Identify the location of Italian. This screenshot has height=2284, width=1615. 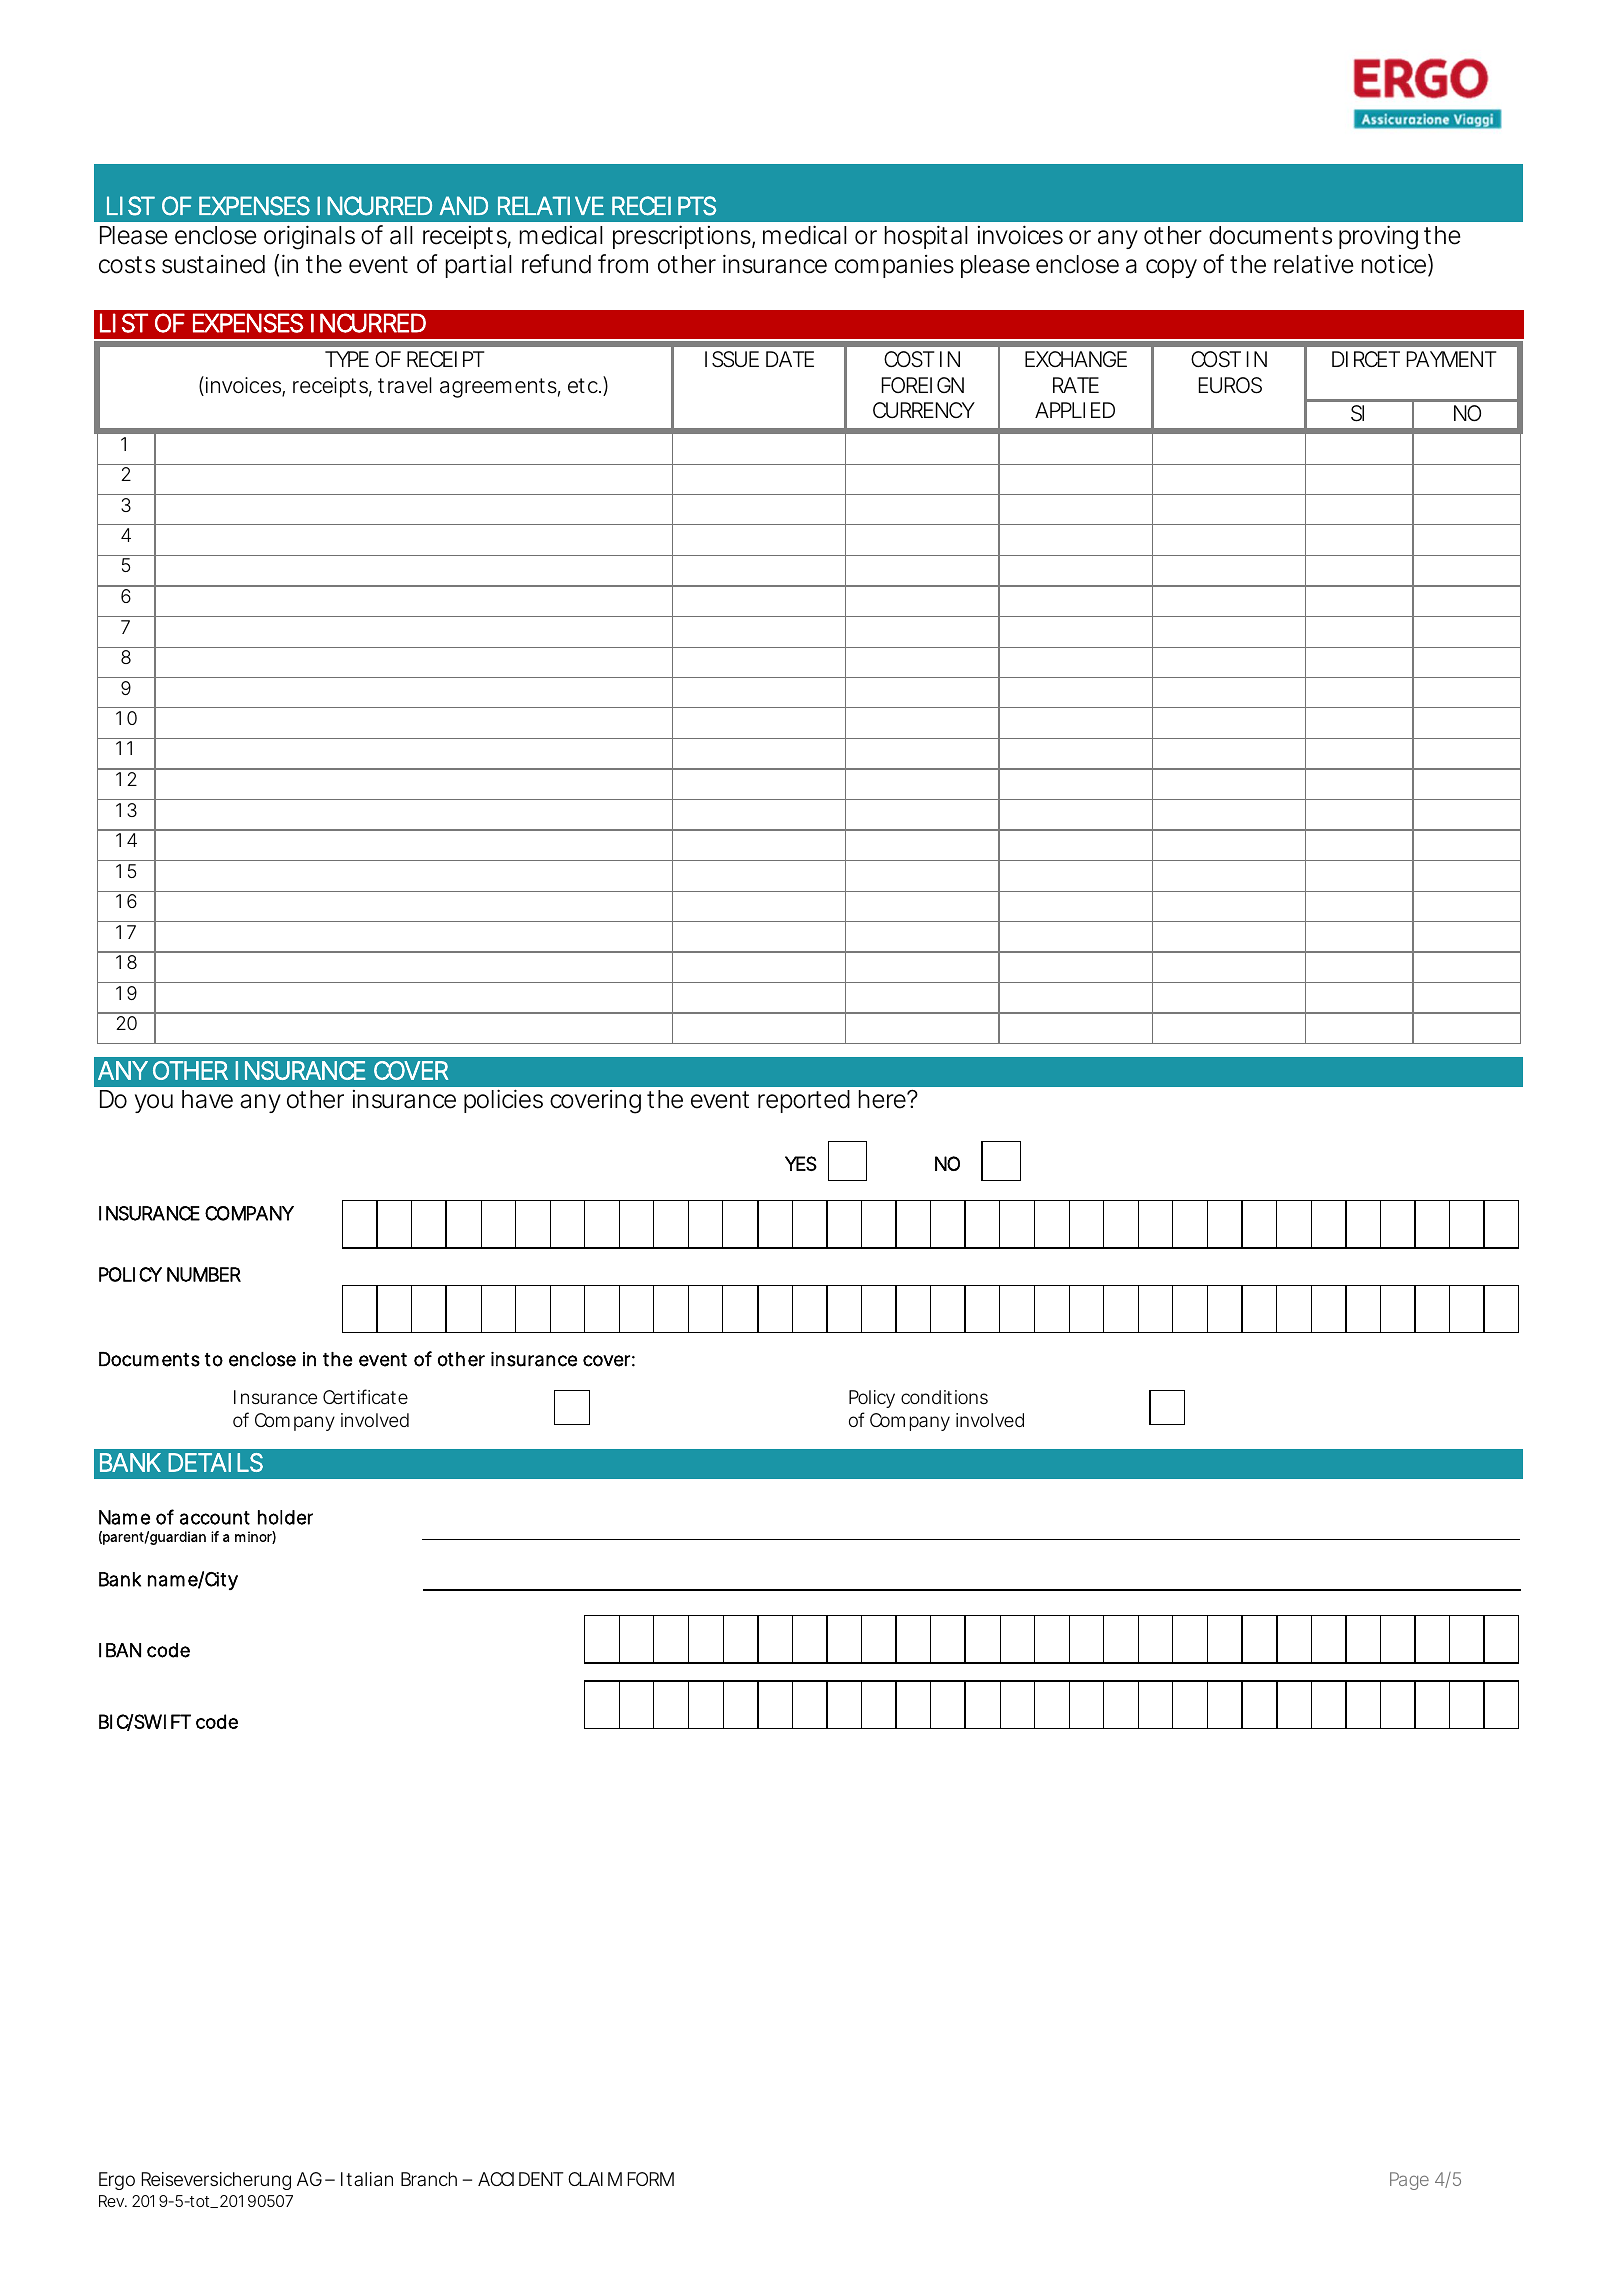
(367, 2179).
